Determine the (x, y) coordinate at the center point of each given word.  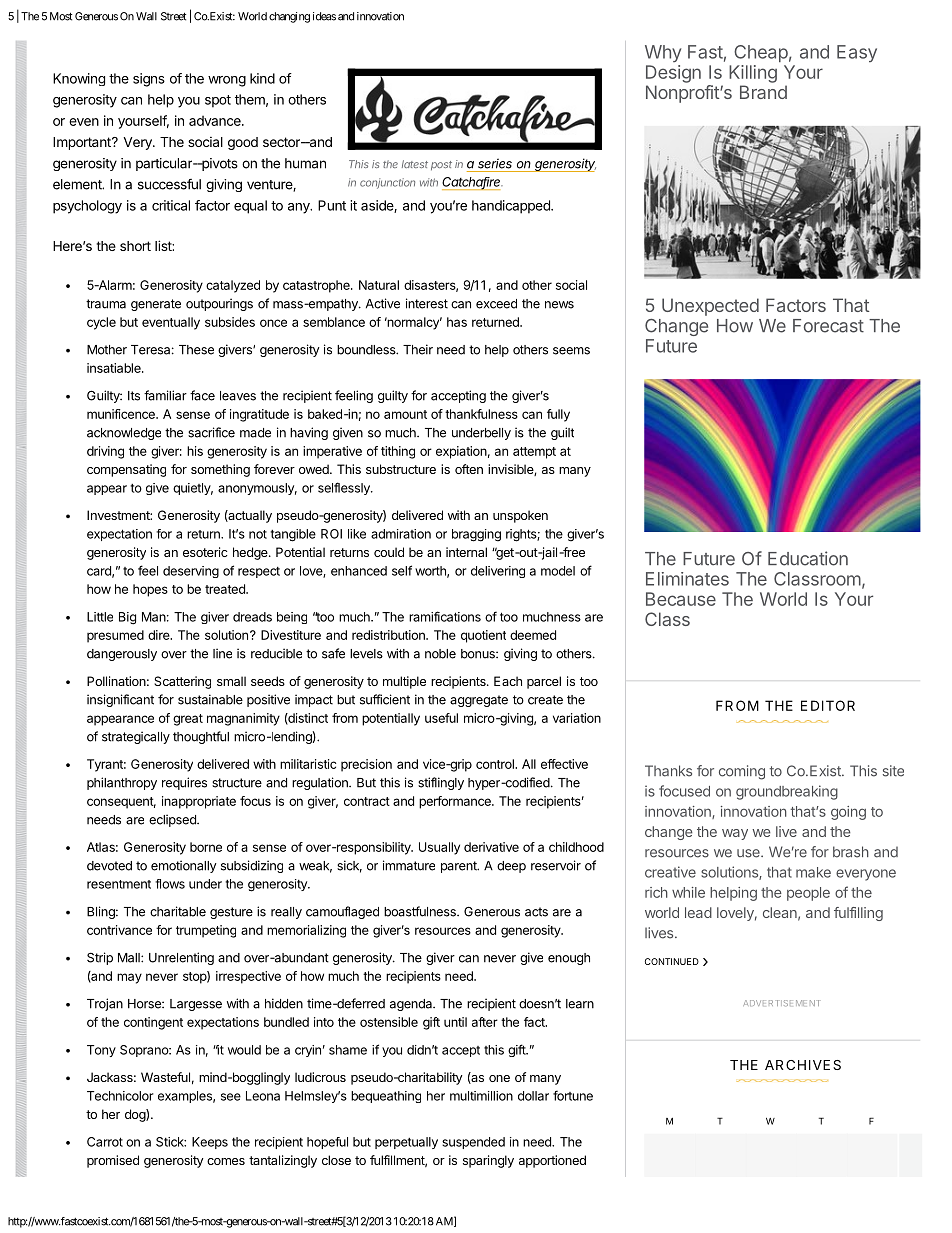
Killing (753, 74)
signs (149, 80)
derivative (491, 847)
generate (156, 305)
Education (808, 558)
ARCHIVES (803, 1065)
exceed (496, 304)
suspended (473, 1143)
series (495, 163)
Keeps (210, 1143)
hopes (150, 590)
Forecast (828, 326)
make (813, 872)
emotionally (184, 866)
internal (466, 552)
